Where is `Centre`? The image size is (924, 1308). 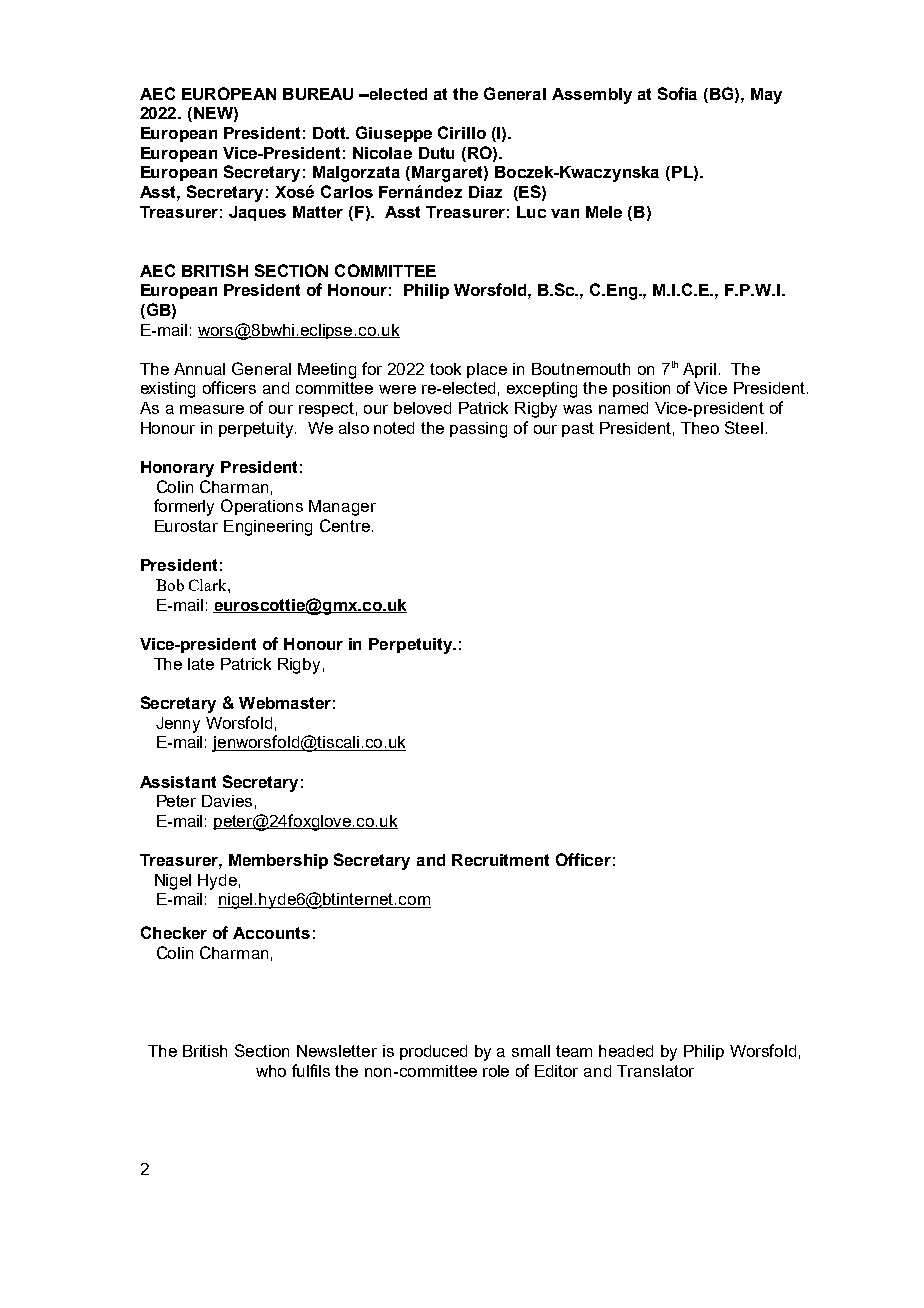 Centre is located at coordinates (345, 525).
